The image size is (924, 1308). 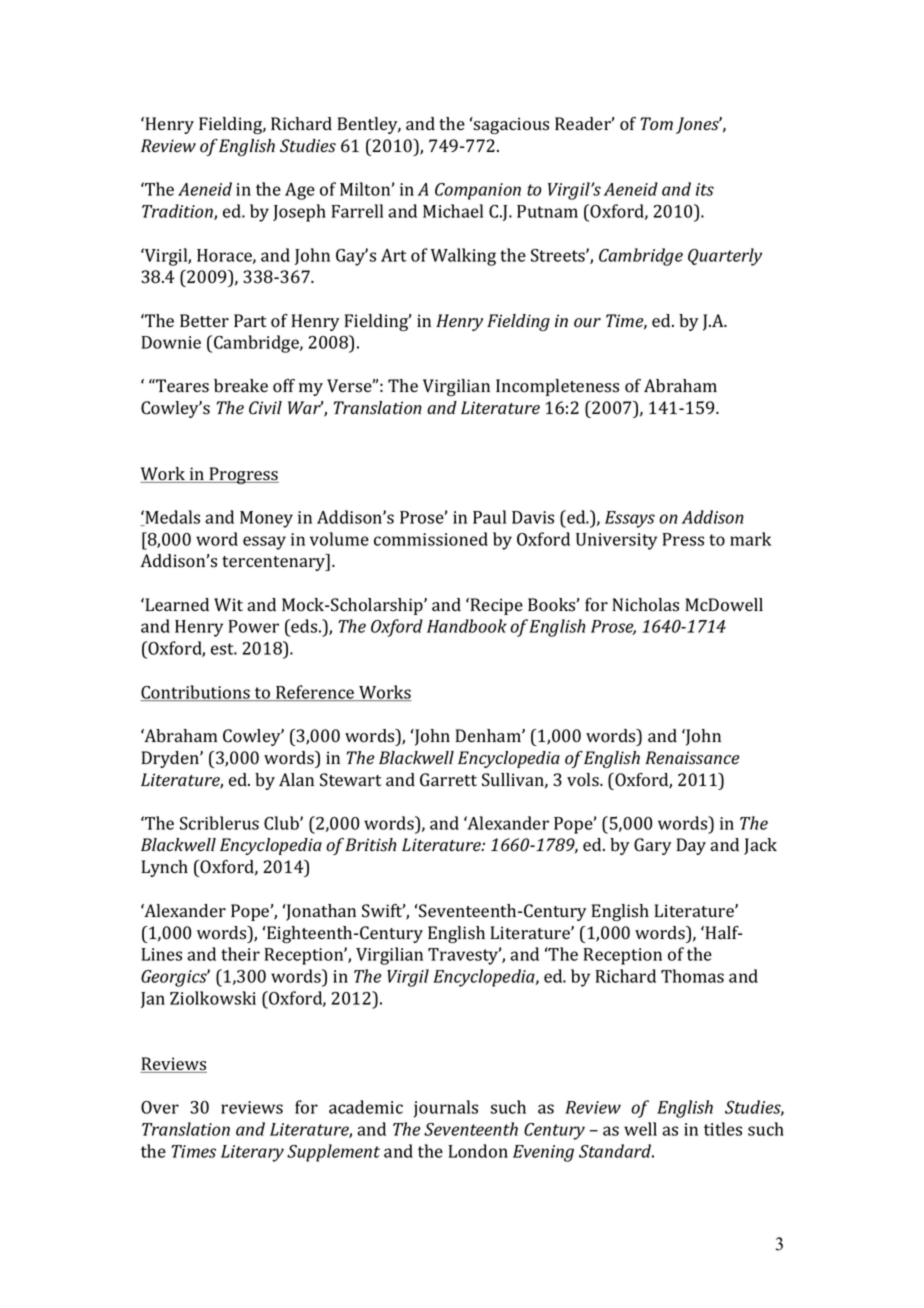 What do you see at coordinates (683, 539) in the screenshot?
I see `Press` at bounding box center [683, 539].
